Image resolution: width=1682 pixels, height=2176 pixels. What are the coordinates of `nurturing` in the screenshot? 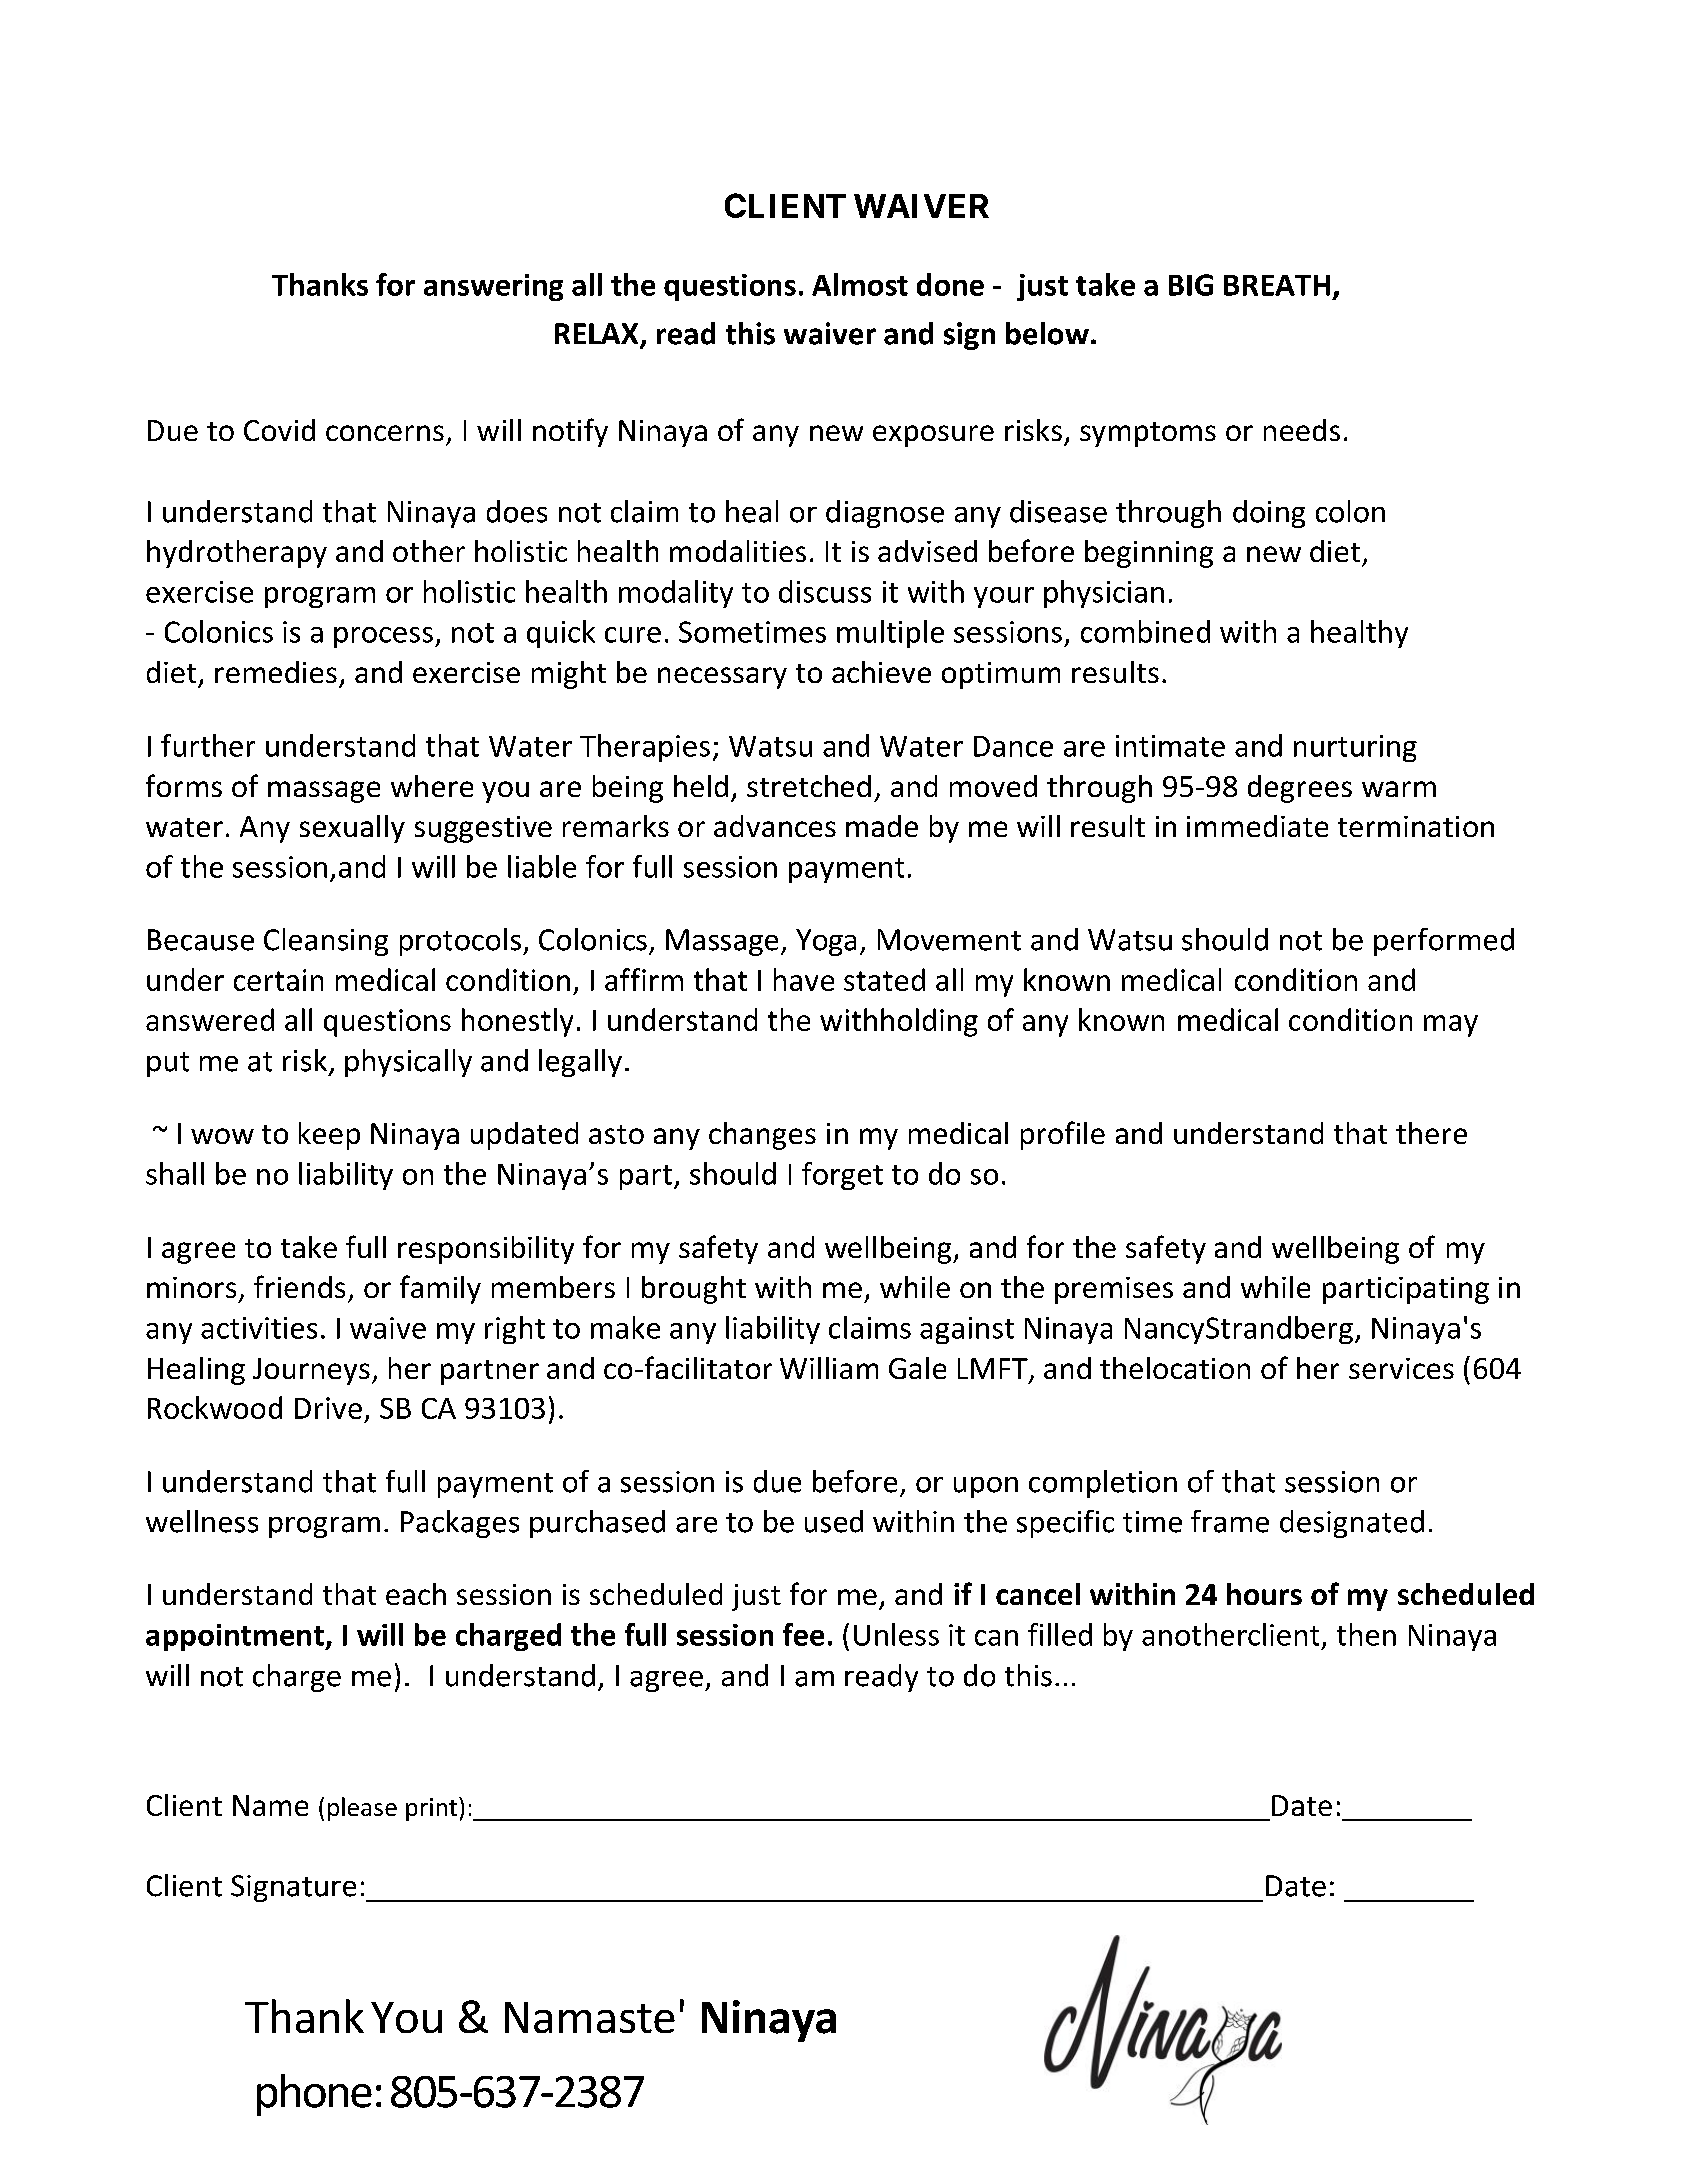 It's located at (1355, 748).
